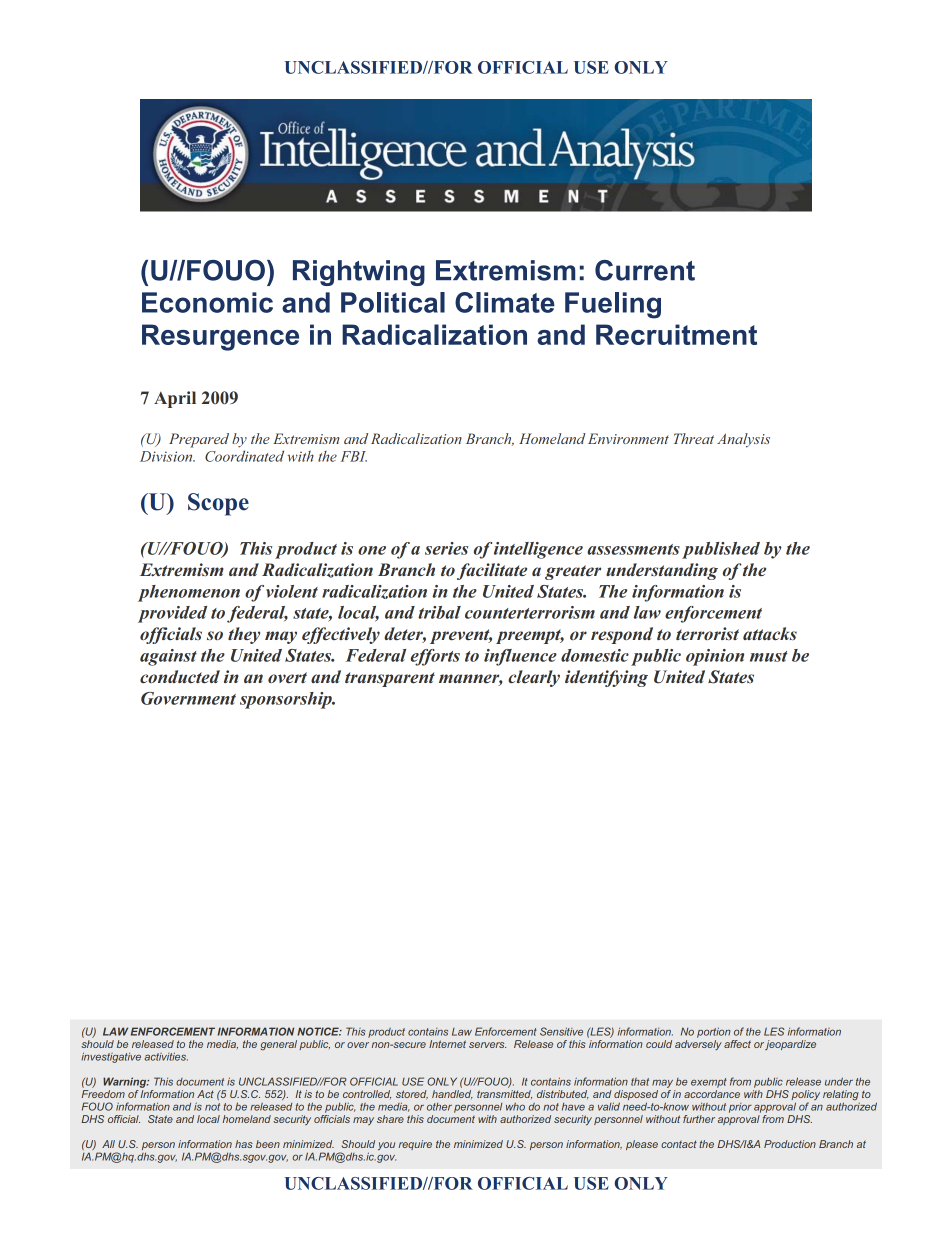  What do you see at coordinates (393, 302) in the screenshot?
I see `Political` at bounding box center [393, 302].
